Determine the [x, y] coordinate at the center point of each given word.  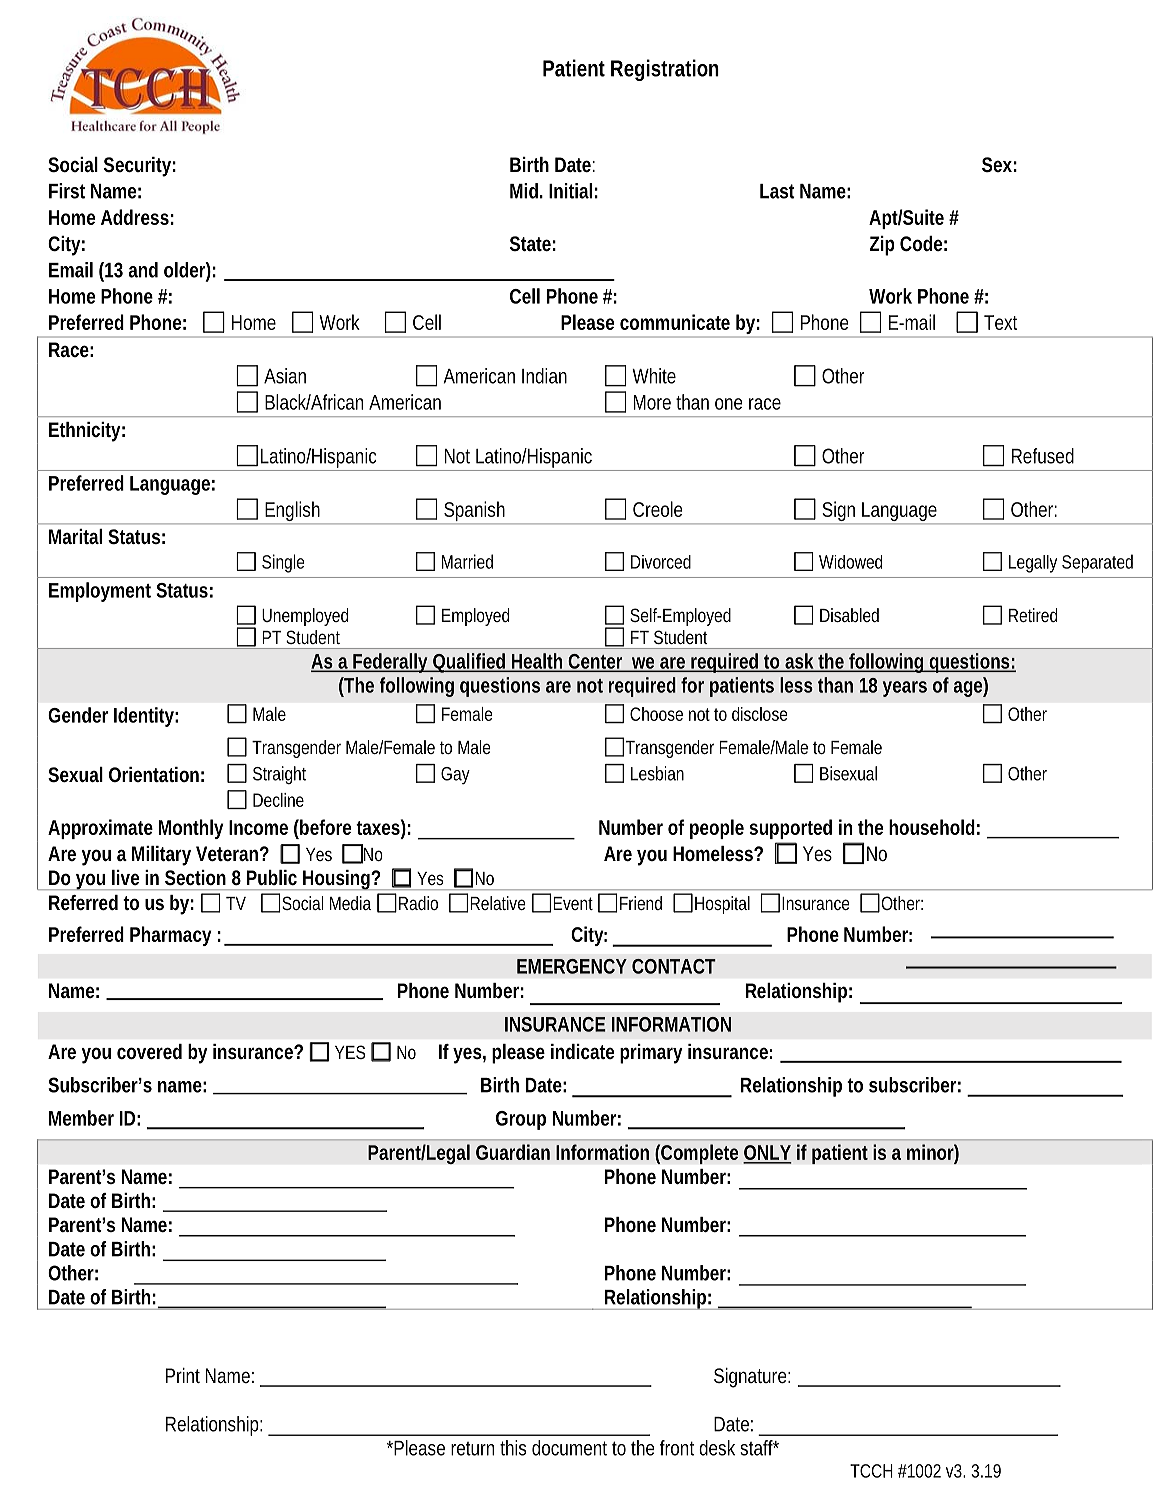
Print [183, 1375]
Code [921, 243]
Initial [570, 191]
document [569, 1448]
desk [717, 1448]
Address [135, 217]
